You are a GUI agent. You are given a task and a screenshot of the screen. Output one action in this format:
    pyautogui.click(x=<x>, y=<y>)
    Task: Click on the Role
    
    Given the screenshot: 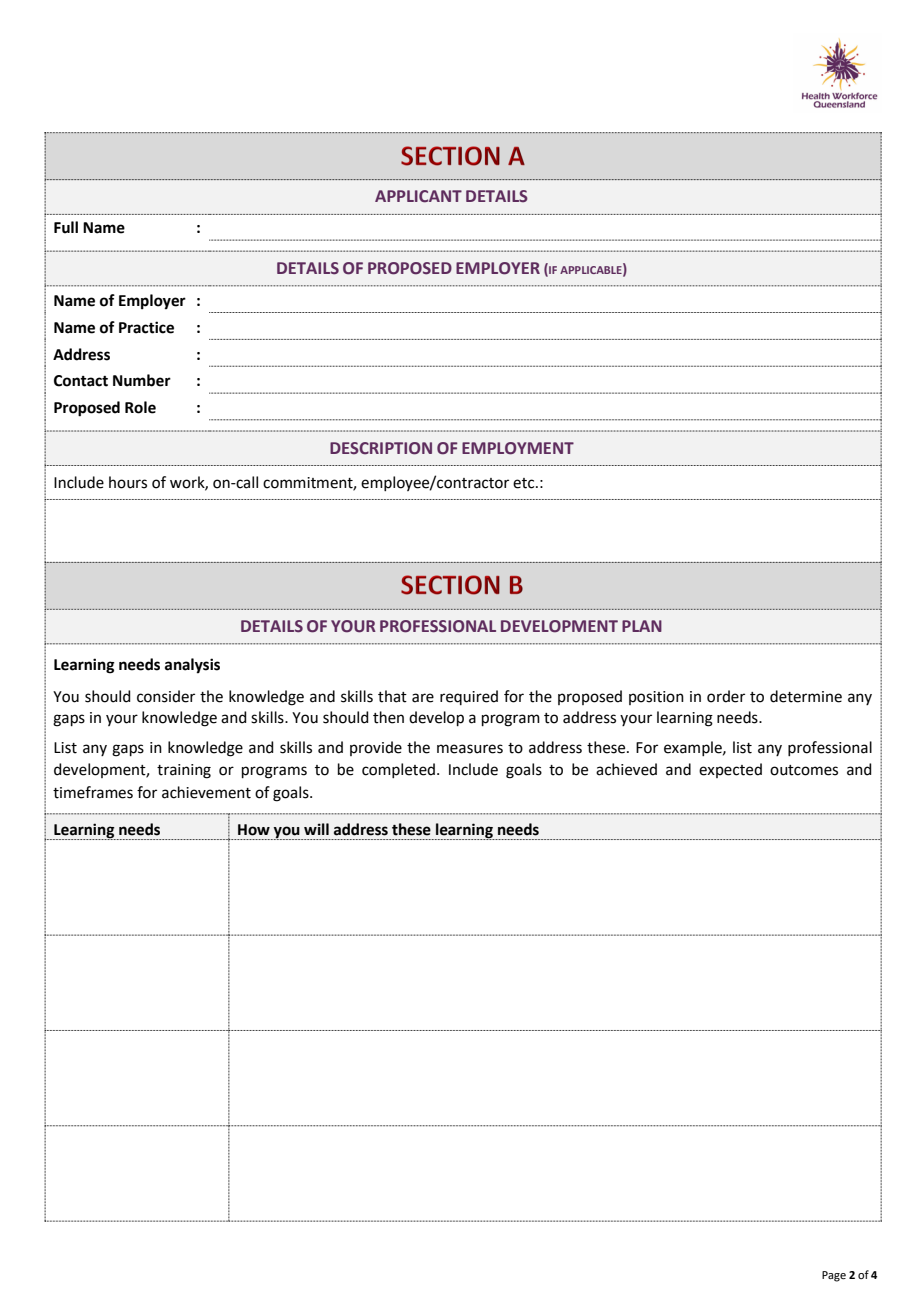 What is the action you would take?
    pyautogui.click(x=140, y=407)
